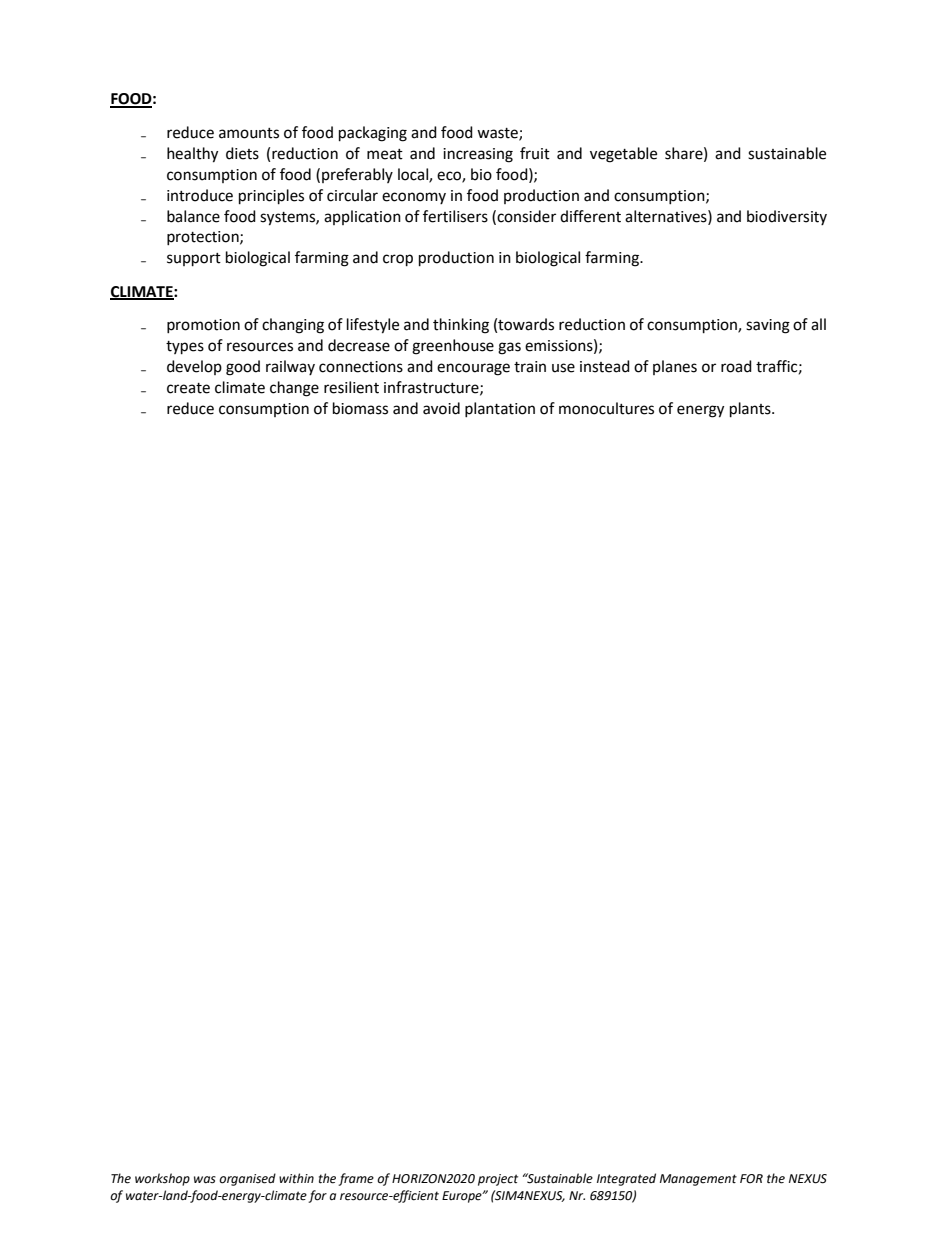 The height and width of the screenshot is (1233, 952). I want to click on organised, so click(247, 1179).
